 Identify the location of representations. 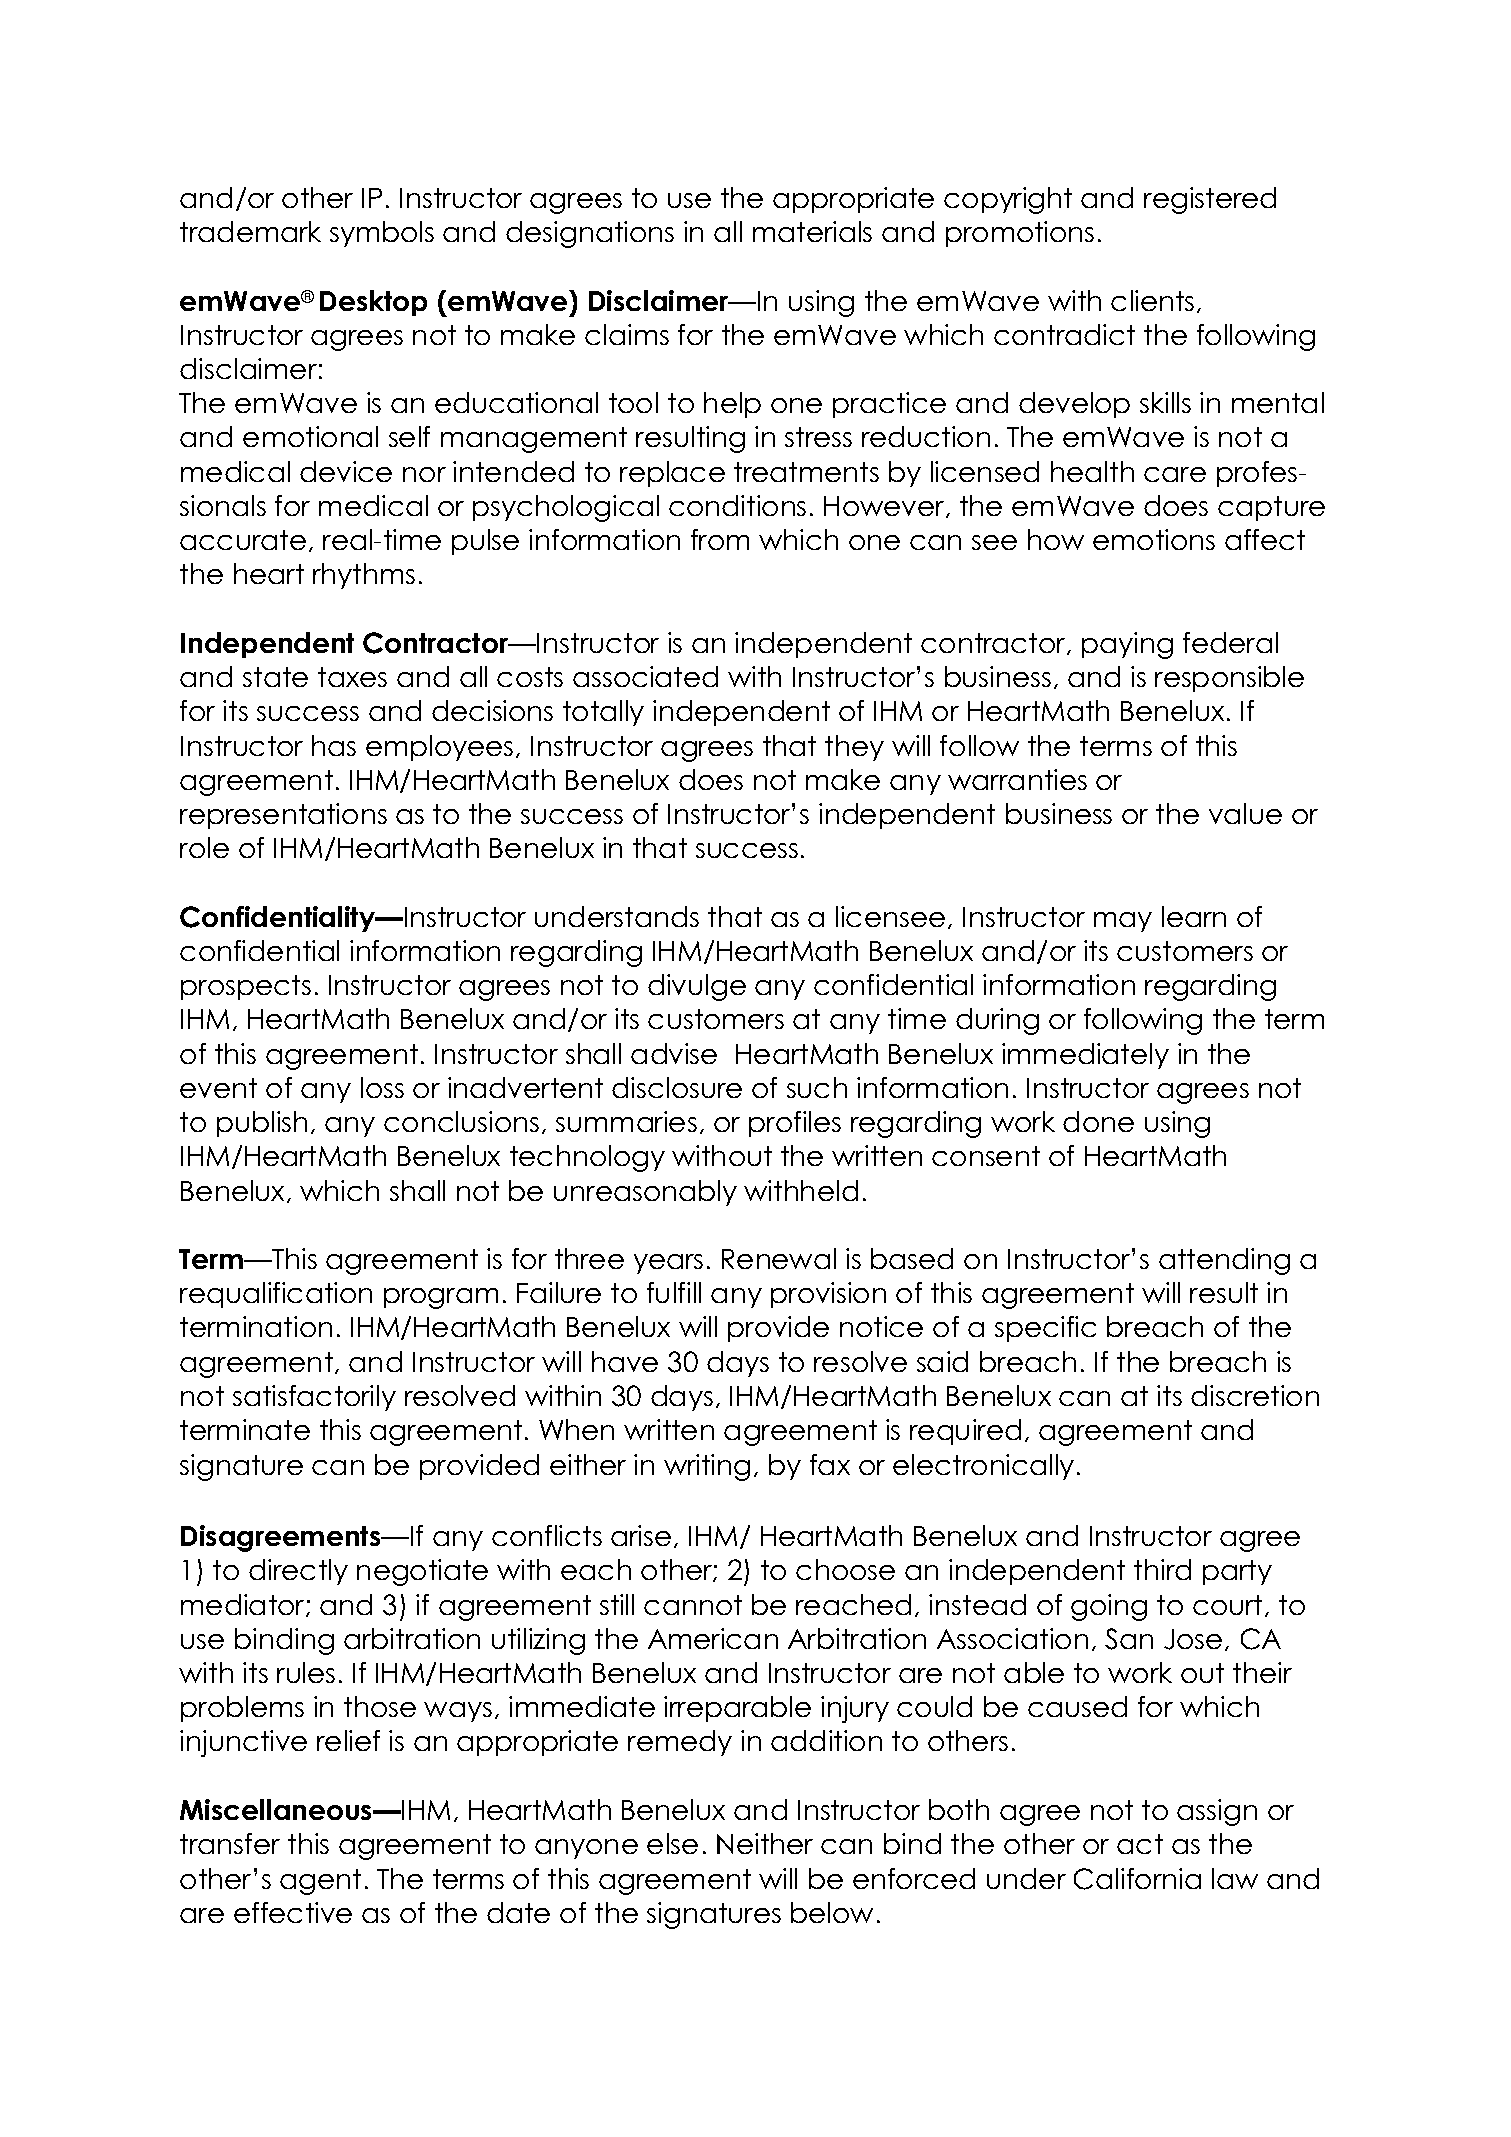
(283, 816).
